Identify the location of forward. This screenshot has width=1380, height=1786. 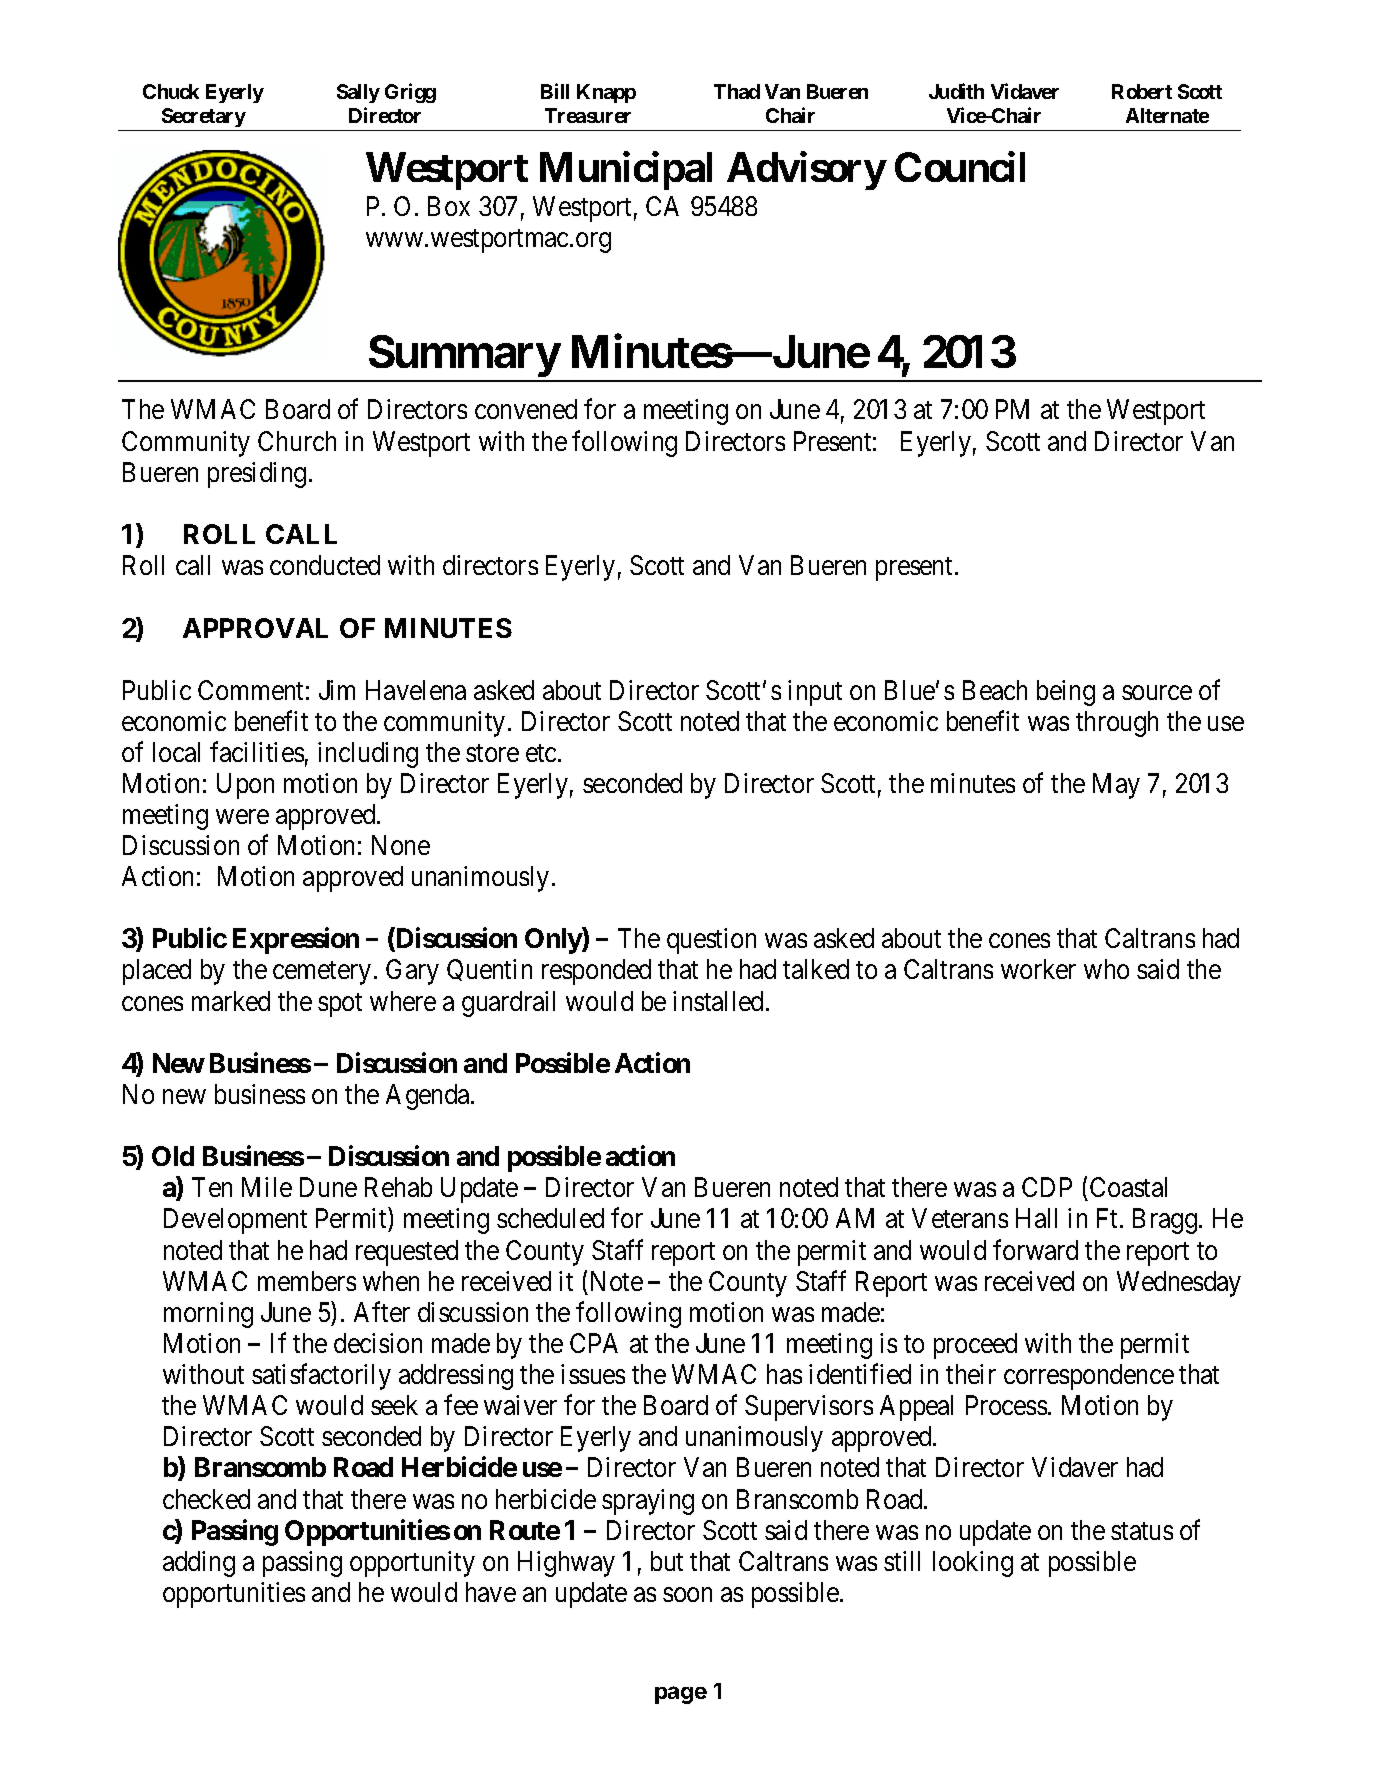
(1035, 1249).
